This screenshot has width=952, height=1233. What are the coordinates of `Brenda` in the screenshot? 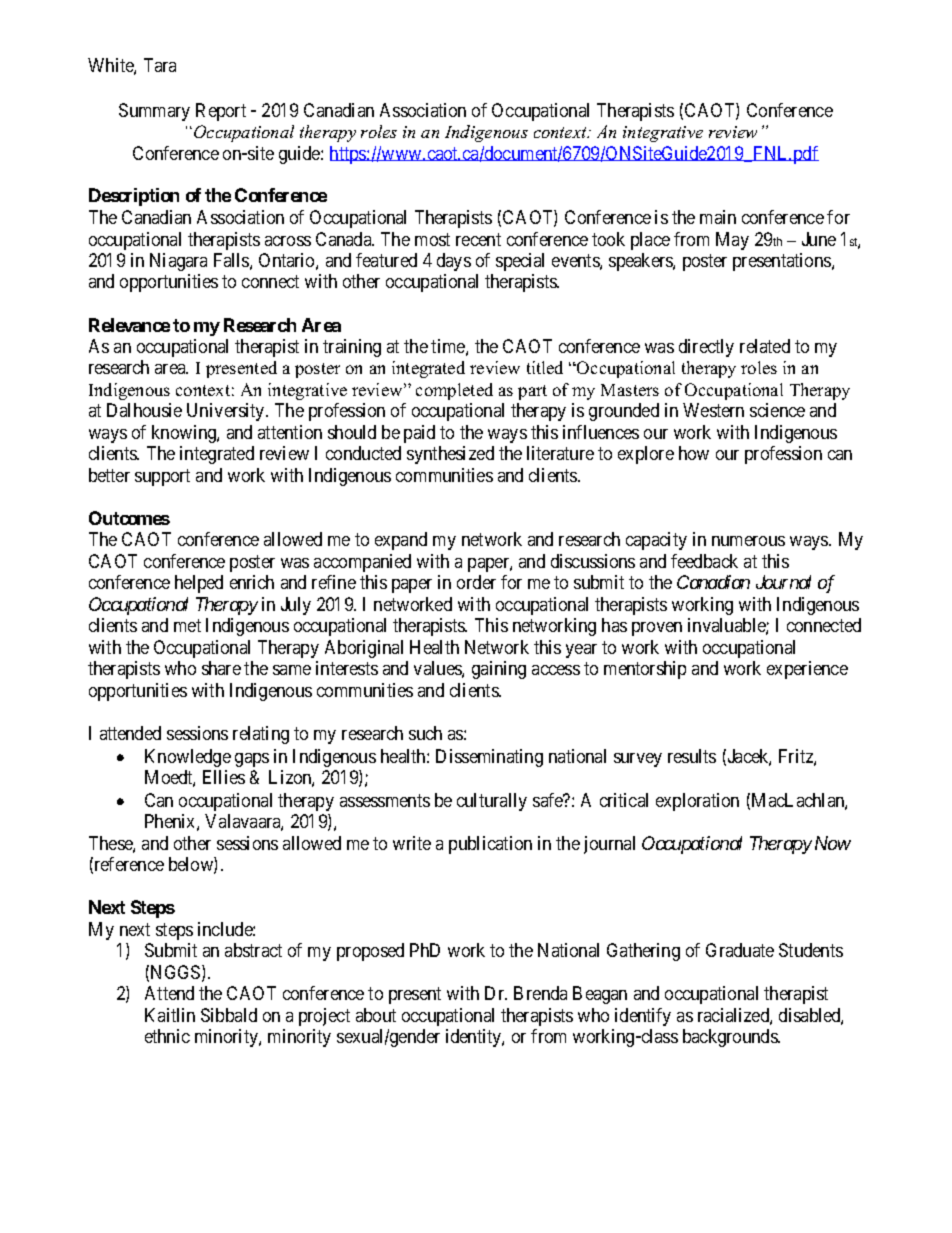 It's located at (540, 993).
